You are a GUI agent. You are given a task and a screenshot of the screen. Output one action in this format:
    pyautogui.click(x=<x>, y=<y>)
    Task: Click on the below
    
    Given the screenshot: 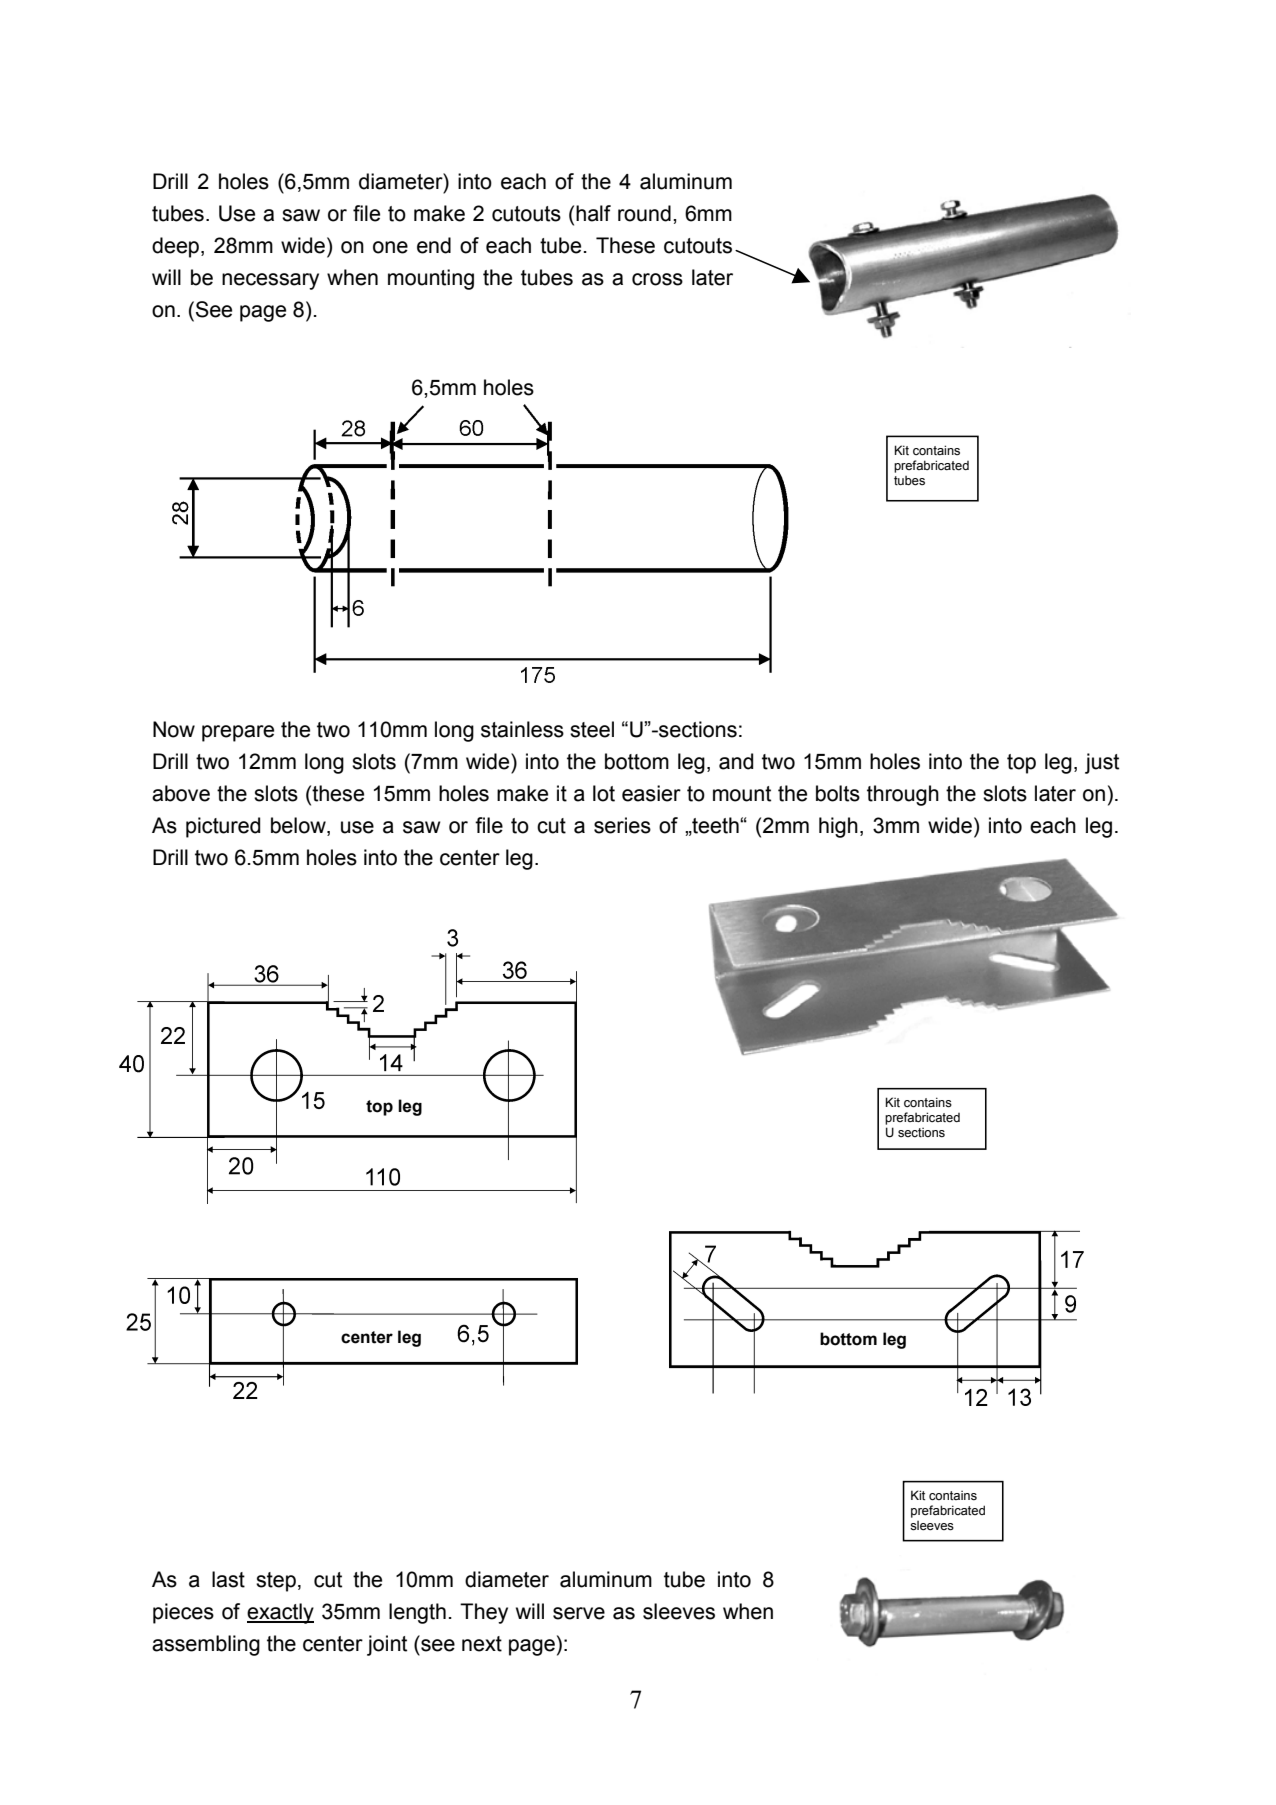 What is the action you would take?
    pyautogui.click(x=299, y=826)
